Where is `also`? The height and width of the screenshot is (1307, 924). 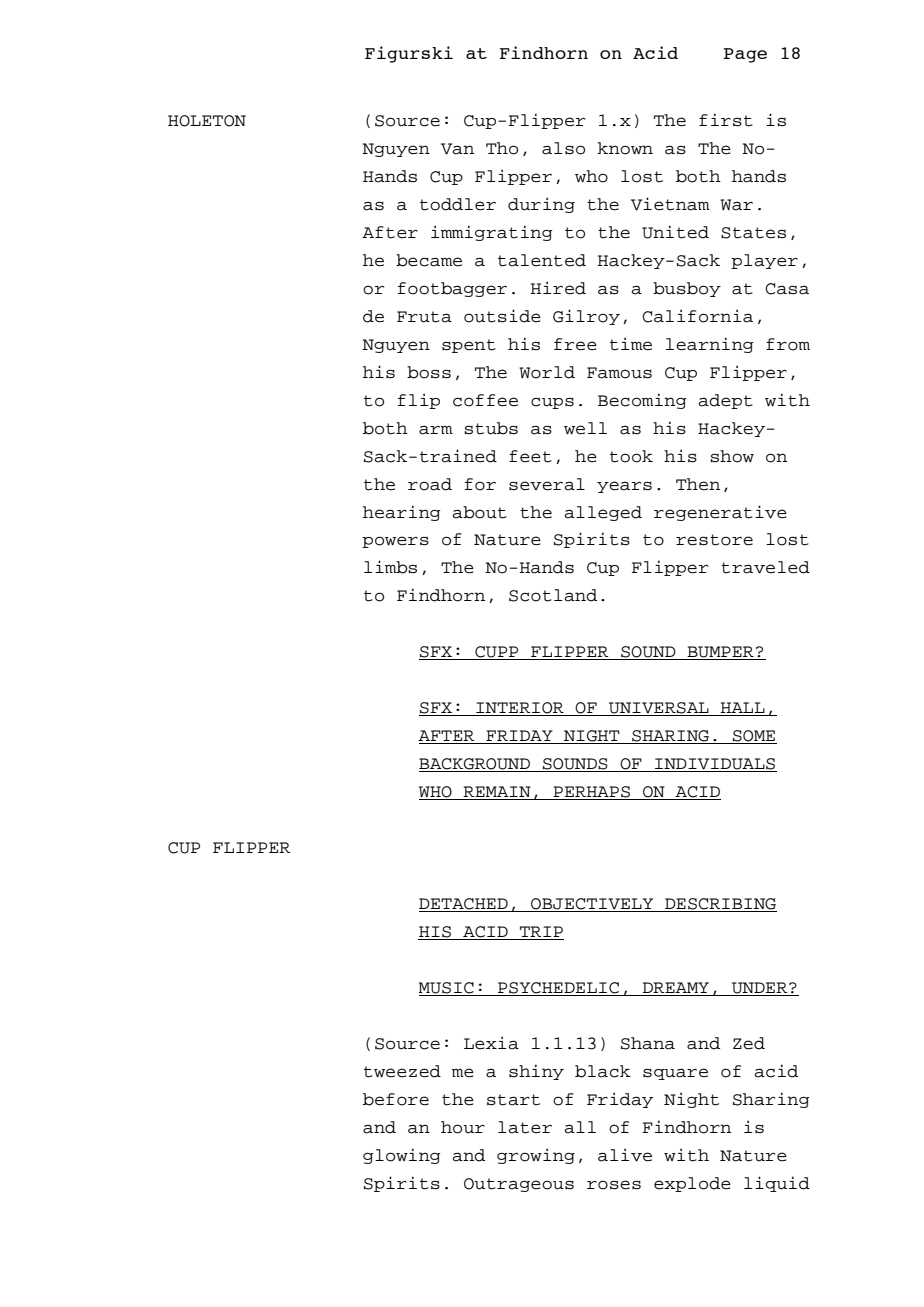 also is located at coordinates (563, 148).
